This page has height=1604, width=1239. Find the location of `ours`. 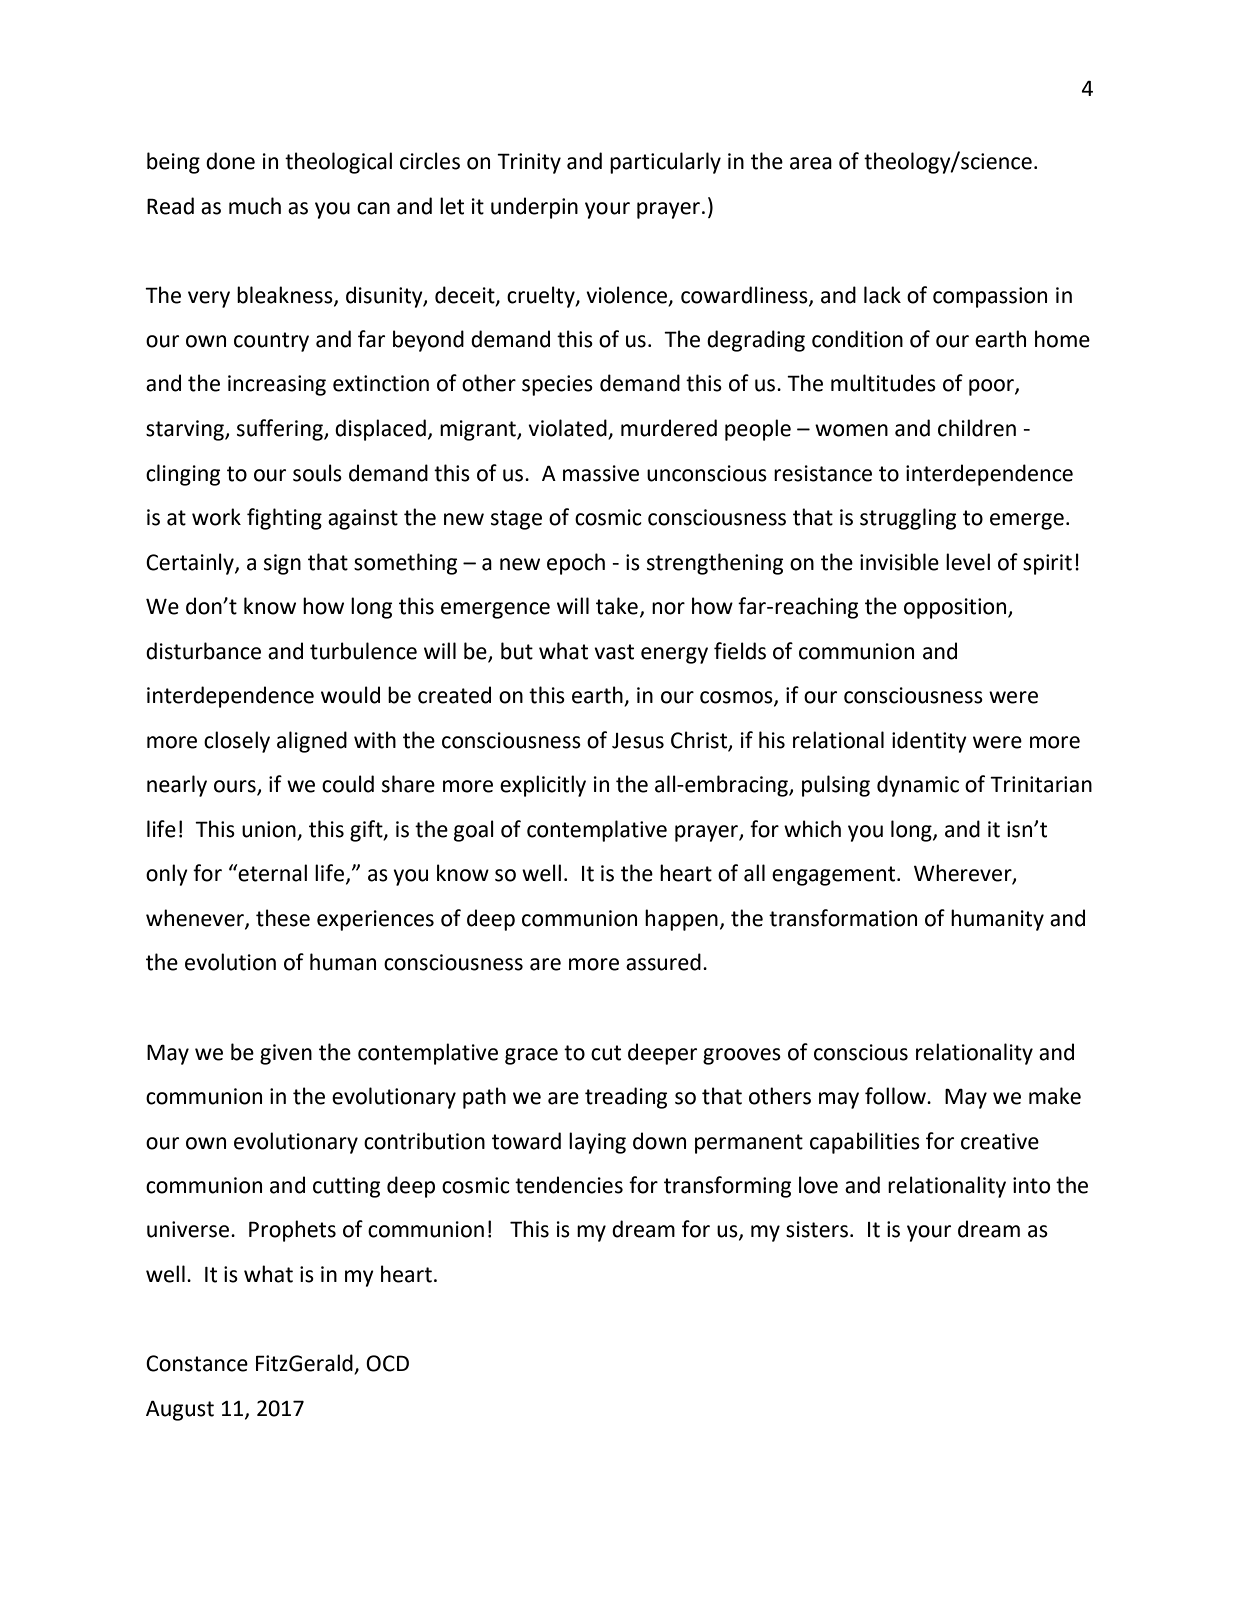

ours is located at coordinates (236, 787).
